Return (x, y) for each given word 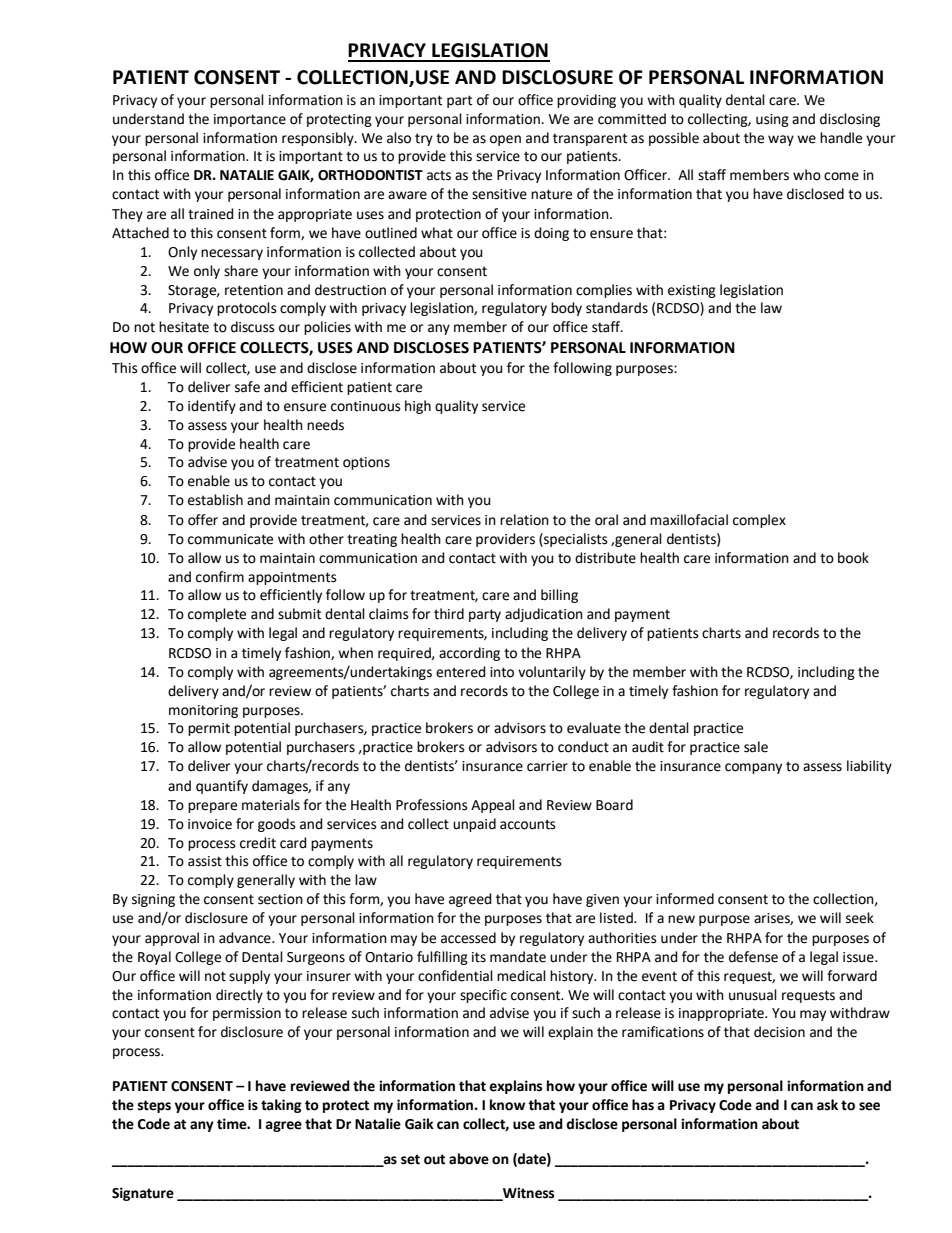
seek (860, 918)
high (418, 407)
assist (205, 861)
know (507, 1105)
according (469, 654)
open (505, 140)
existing (692, 291)
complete (217, 615)
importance (250, 120)
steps (154, 1106)
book (853, 558)
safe (247, 387)
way (781, 140)
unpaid (474, 825)
